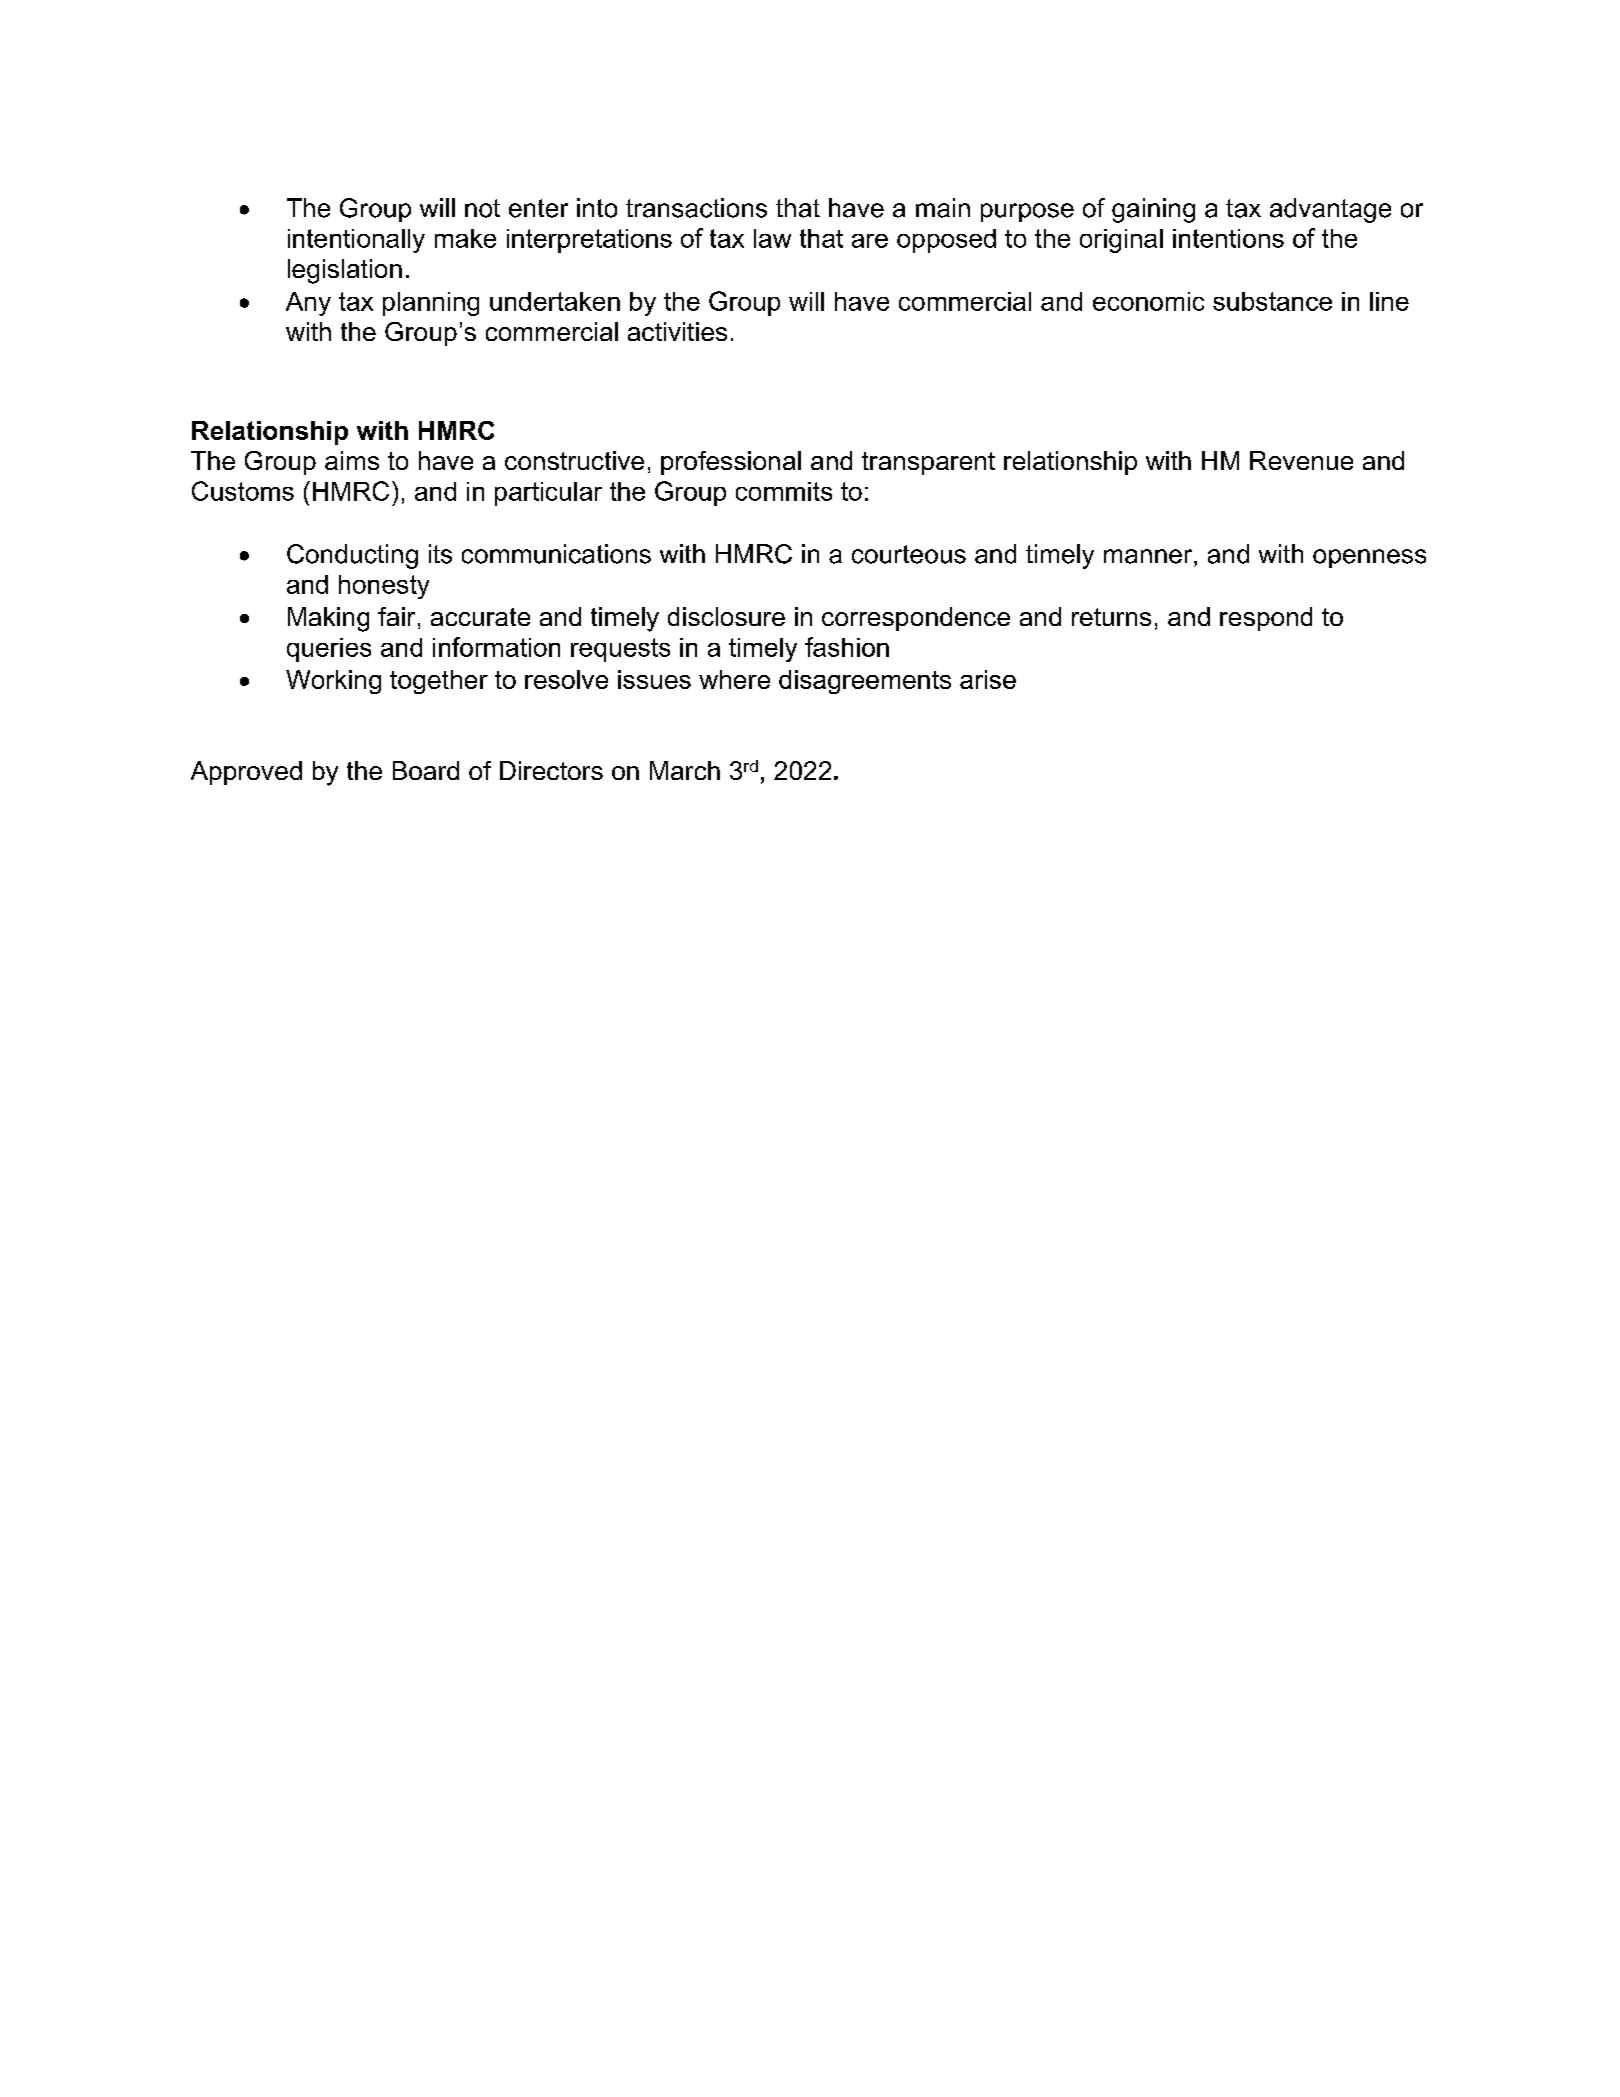 Image resolution: width=1620 pixels, height=2097 pixels. Describe the element at coordinates (726, 616) in the image. I see `disclosure` at that location.
